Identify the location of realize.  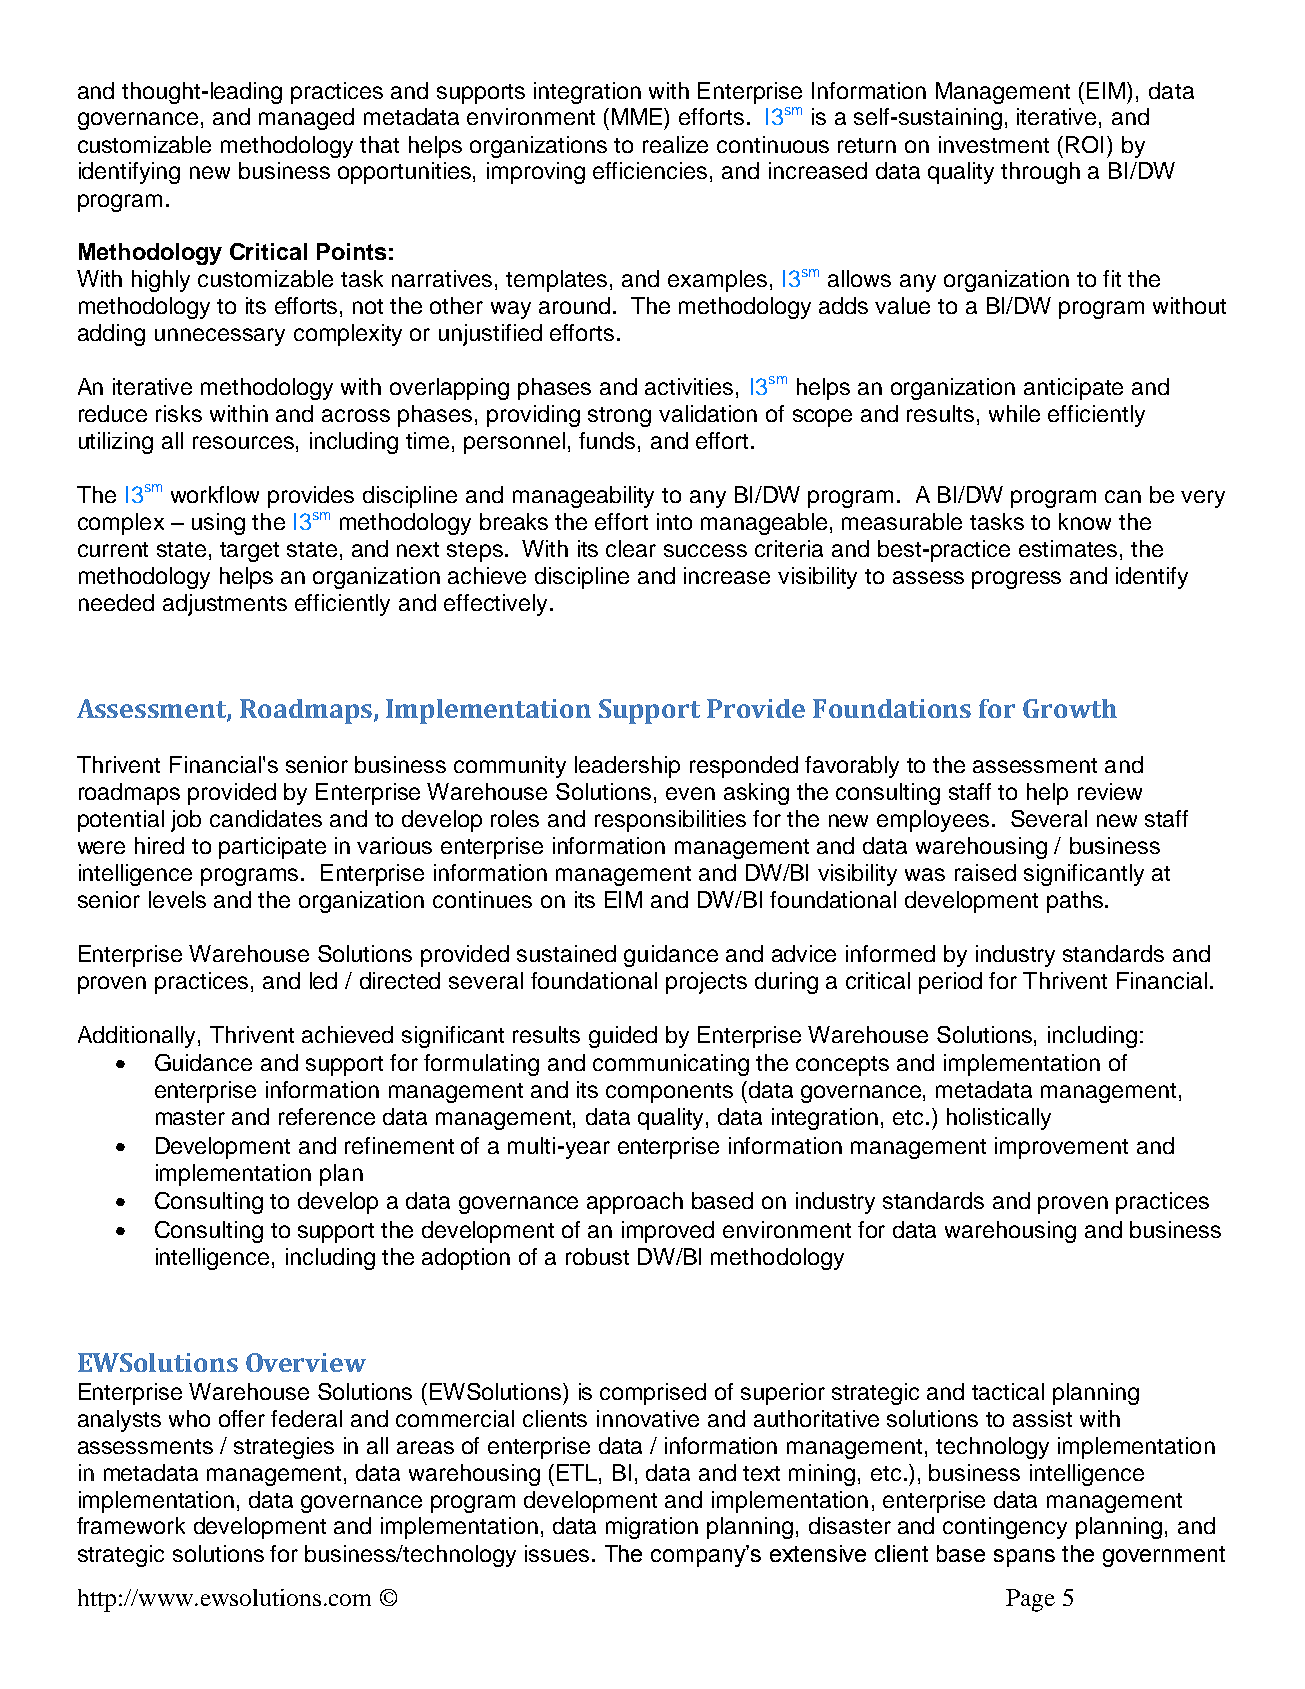
(675, 144).
